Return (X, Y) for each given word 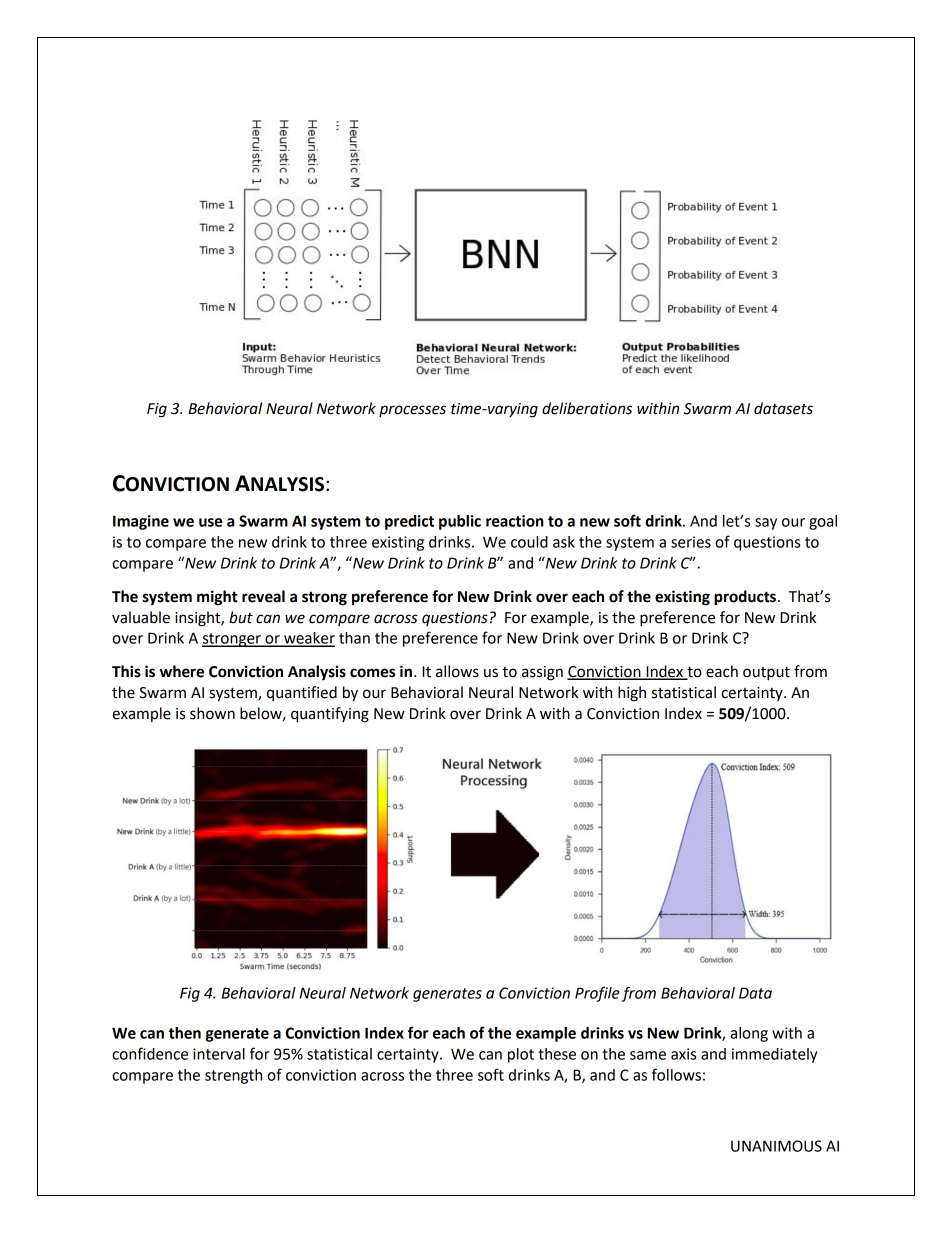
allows (457, 671)
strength (233, 1076)
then (185, 1033)
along (749, 1034)
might (217, 598)
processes (412, 411)
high (632, 694)
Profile (597, 994)
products (745, 598)
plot (521, 1055)
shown (212, 713)
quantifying (330, 715)
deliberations (587, 408)
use (210, 522)
